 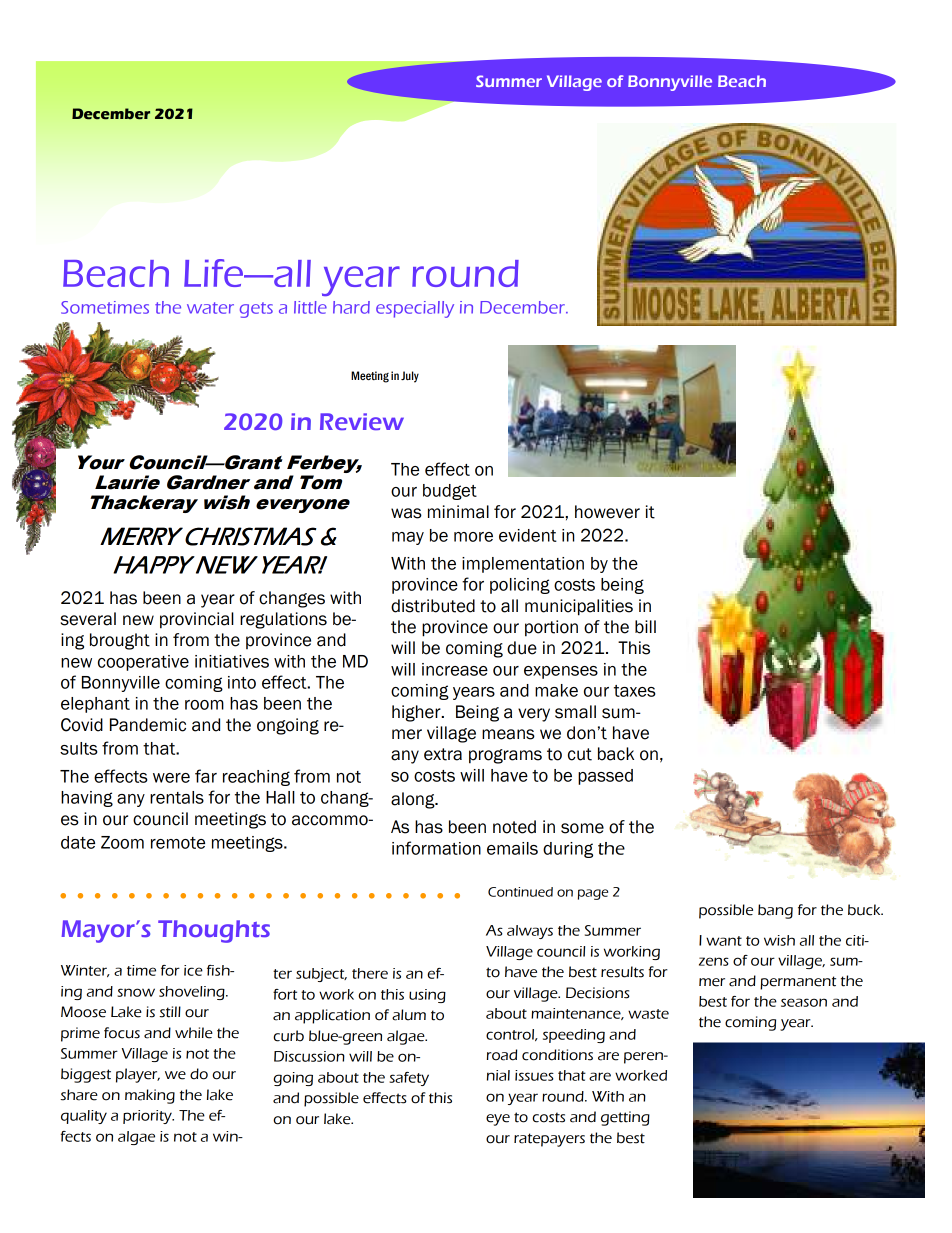 What do you see at coordinates (410, 377) in the screenshot?
I see `July` at bounding box center [410, 377].
